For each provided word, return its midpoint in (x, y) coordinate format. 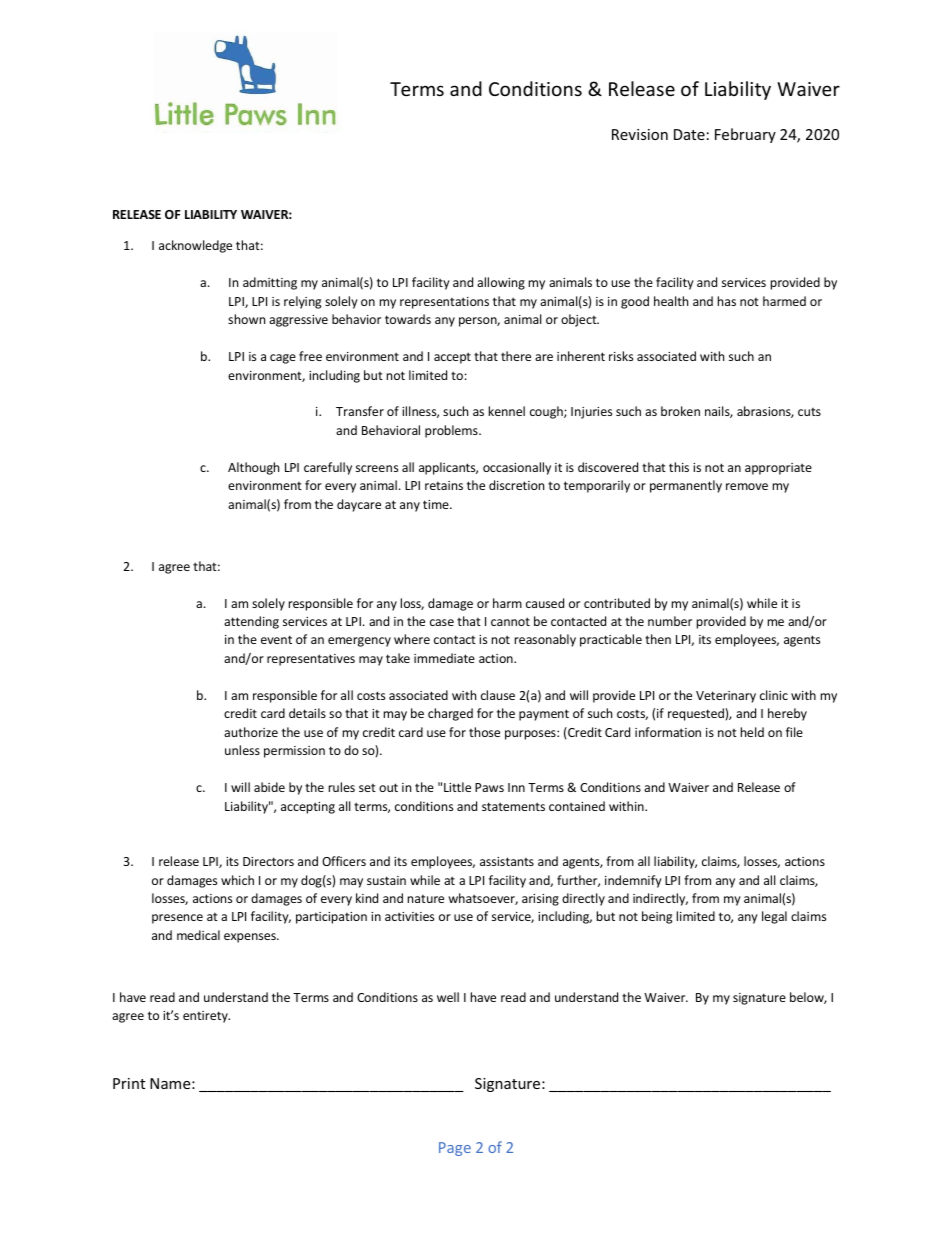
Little (457, 787)
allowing (501, 283)
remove (747, 486)
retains (444, 485)
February (745, 135)
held (752, 732)
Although (253, 468)
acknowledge (195, 246)
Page (455, 1149)
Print (129, 1083)
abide (269, 787)
